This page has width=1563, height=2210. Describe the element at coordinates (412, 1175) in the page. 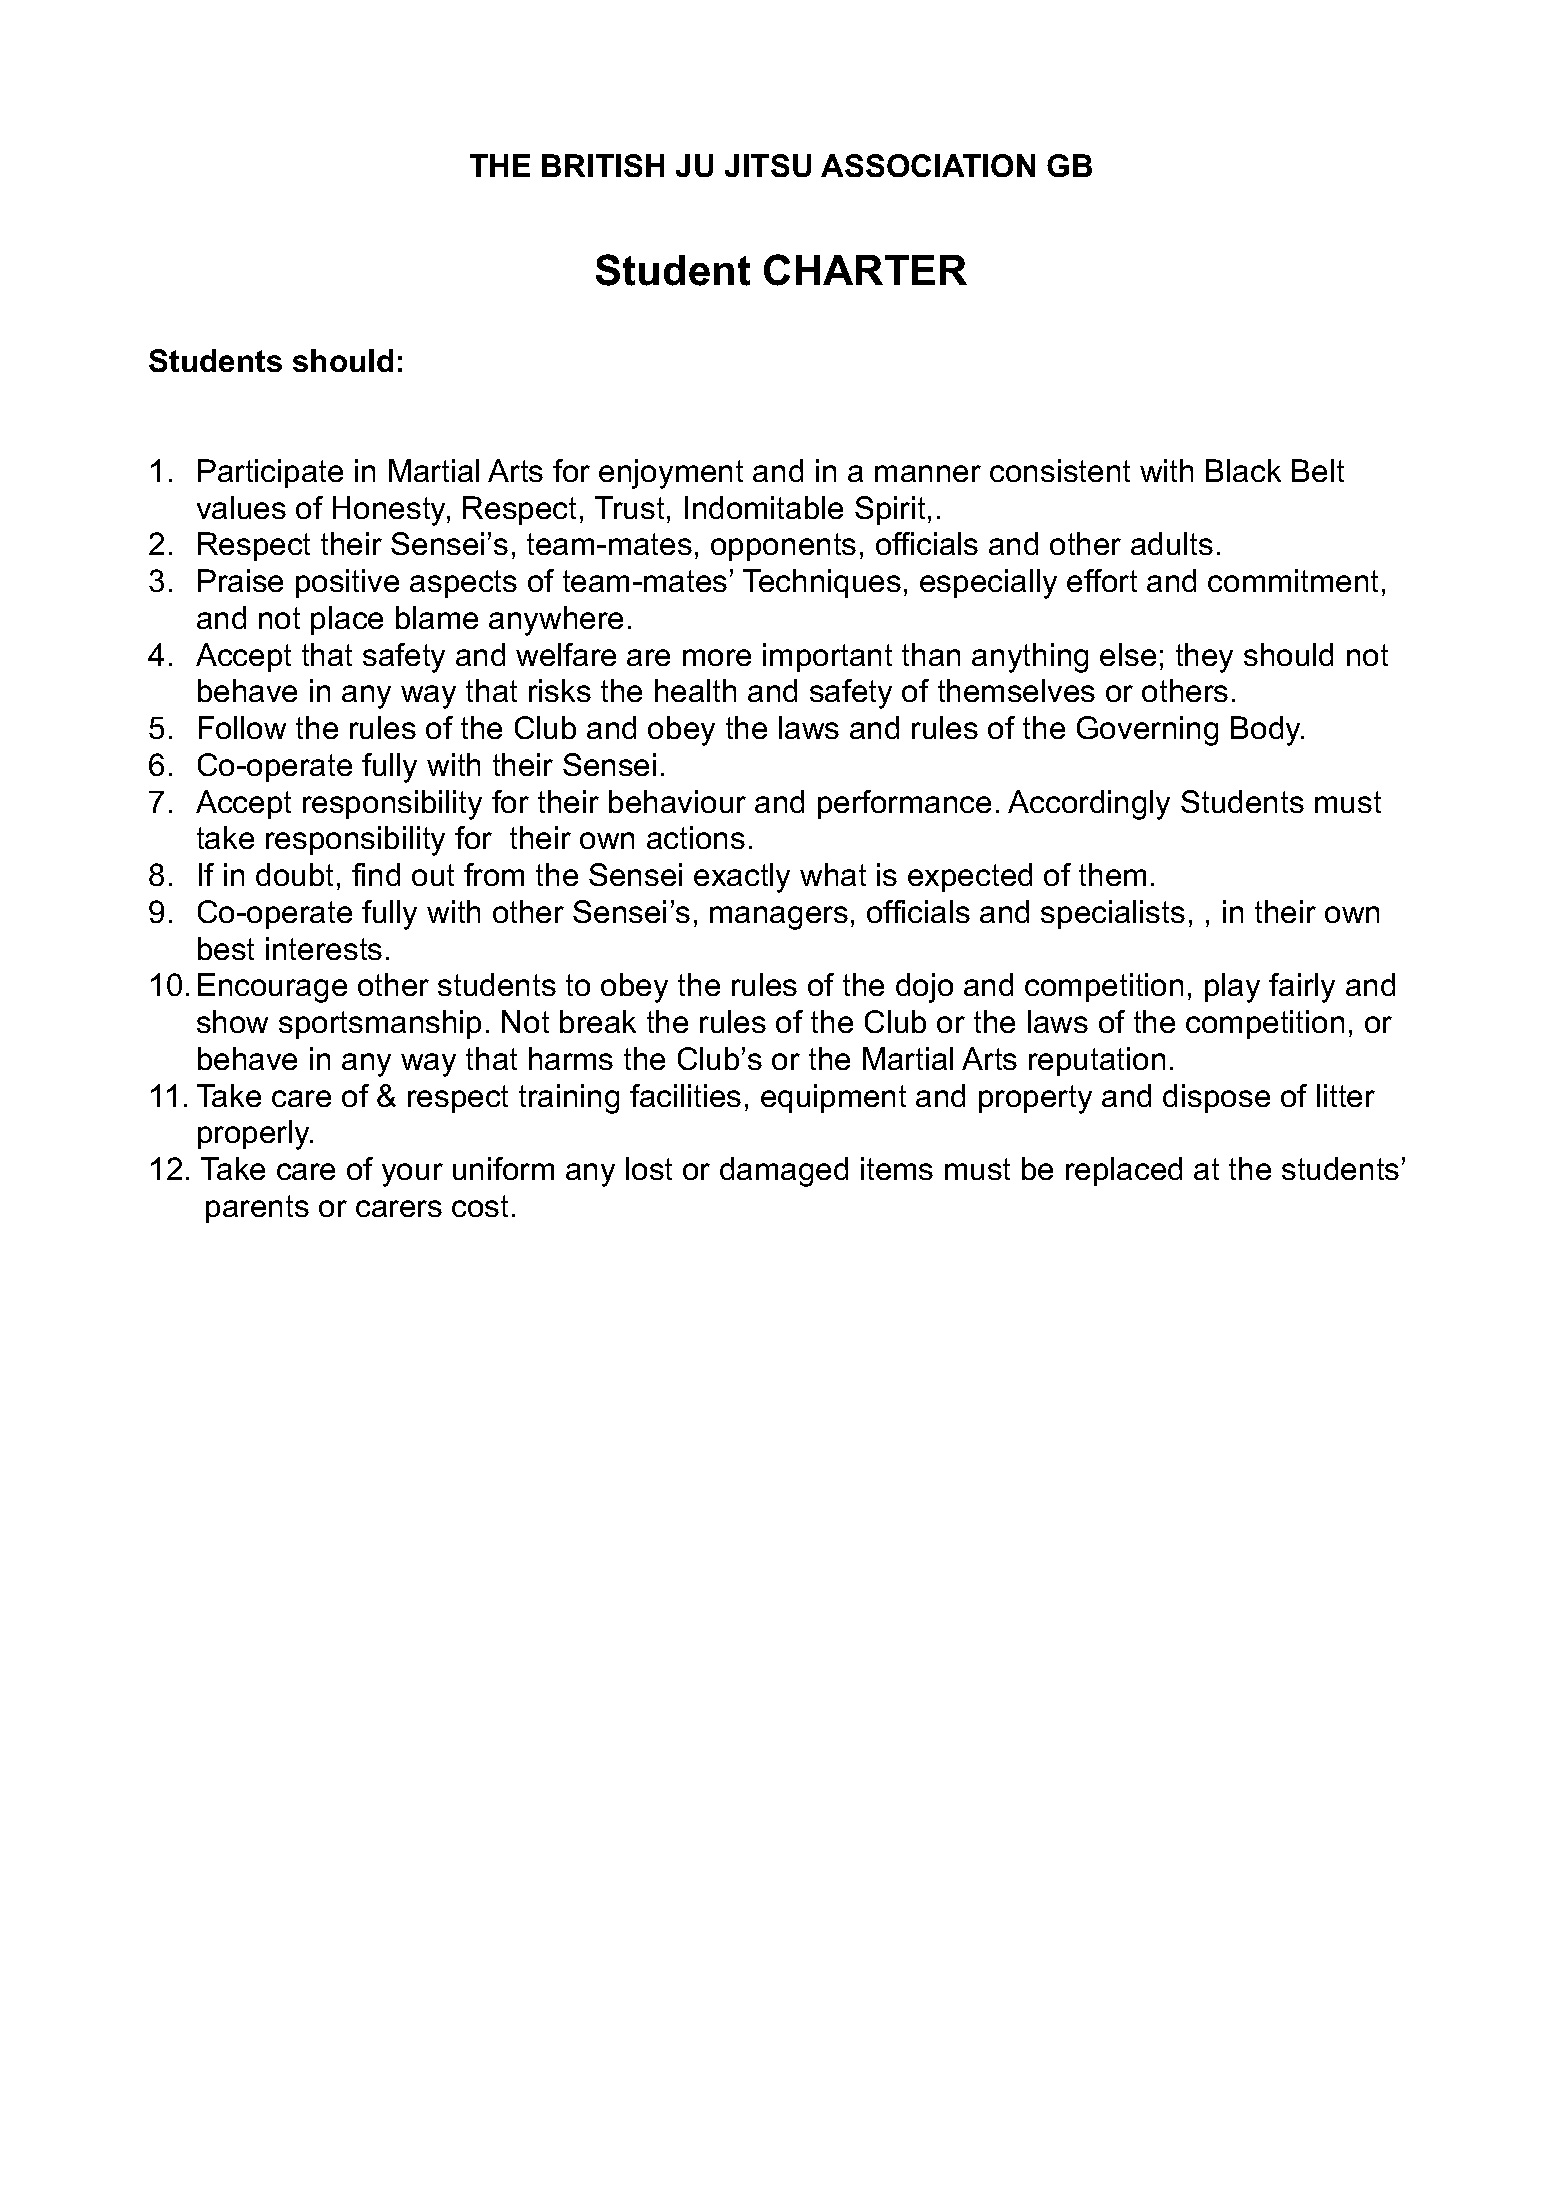

I see `your` at that location.
